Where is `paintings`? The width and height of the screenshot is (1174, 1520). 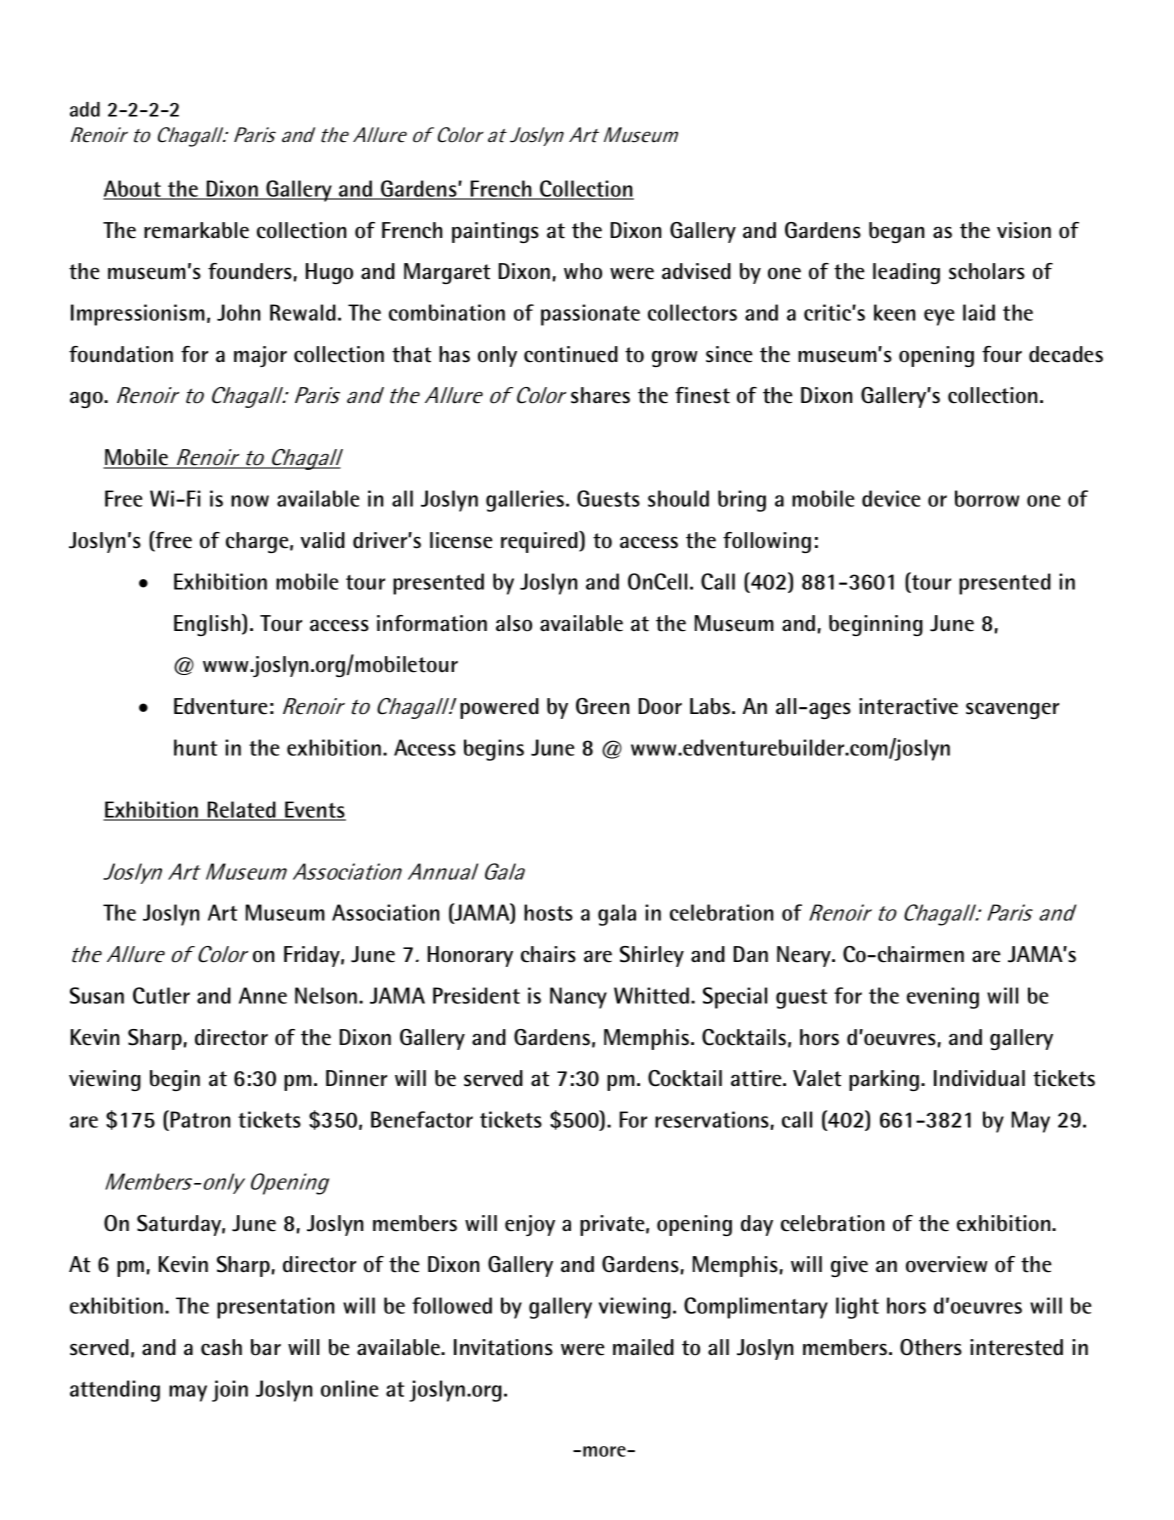
paintings is located at coordinates (495, 232).
